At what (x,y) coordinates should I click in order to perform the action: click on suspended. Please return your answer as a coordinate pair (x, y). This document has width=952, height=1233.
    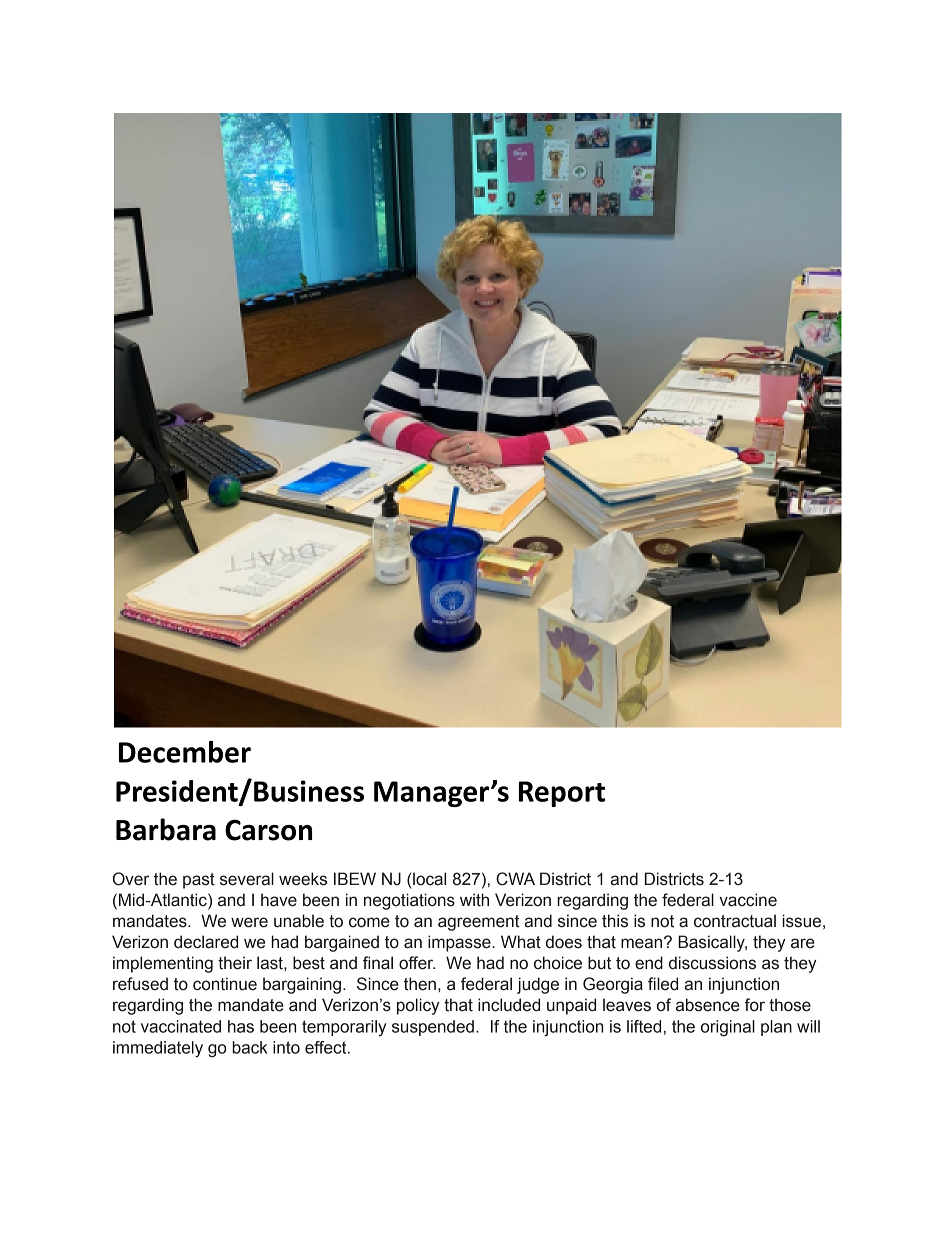
    Looking at the image, I should click on (433, 1028).
